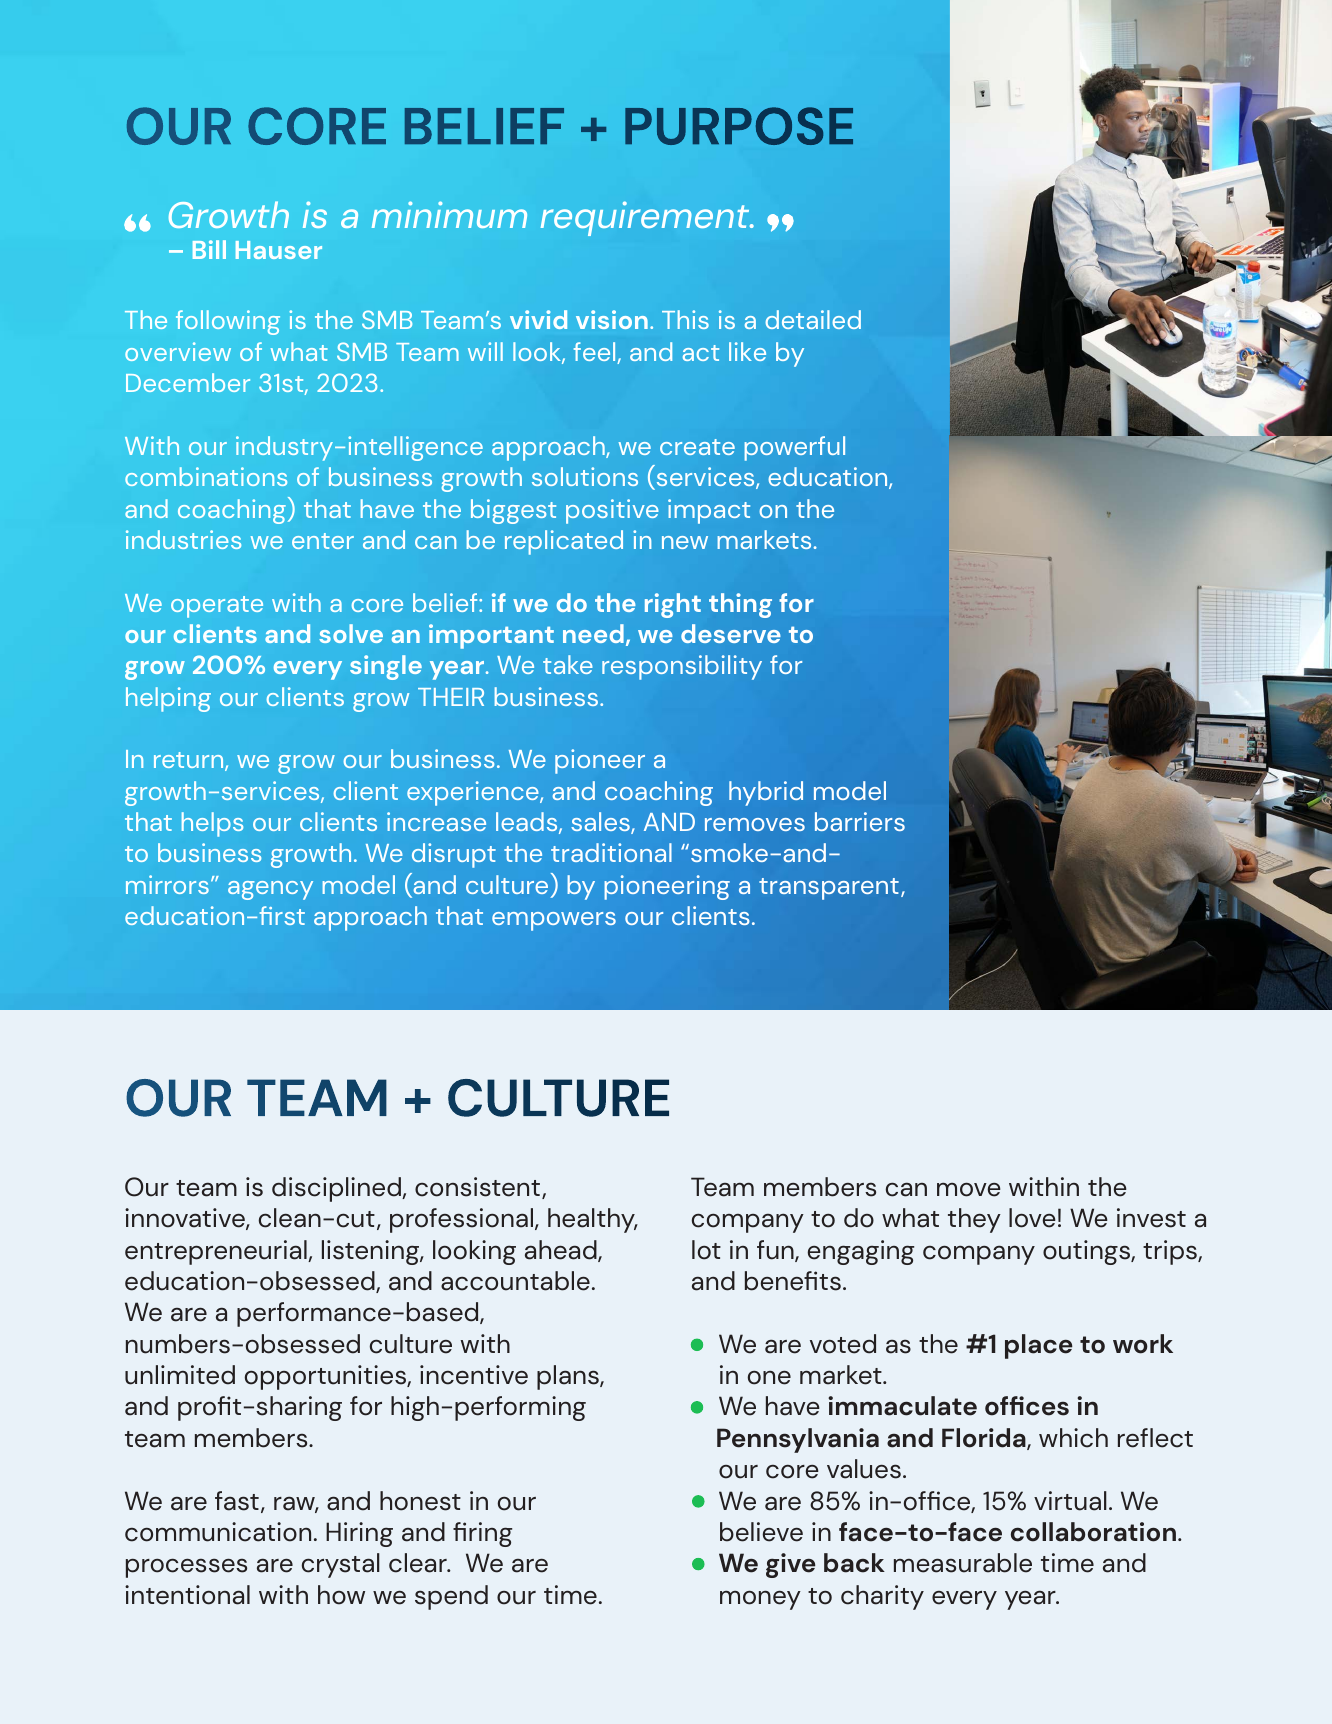 This page has width=1332, height=1724. Describe the element at coordinates (1032, 1218) in the page. I see `love` at that location.
